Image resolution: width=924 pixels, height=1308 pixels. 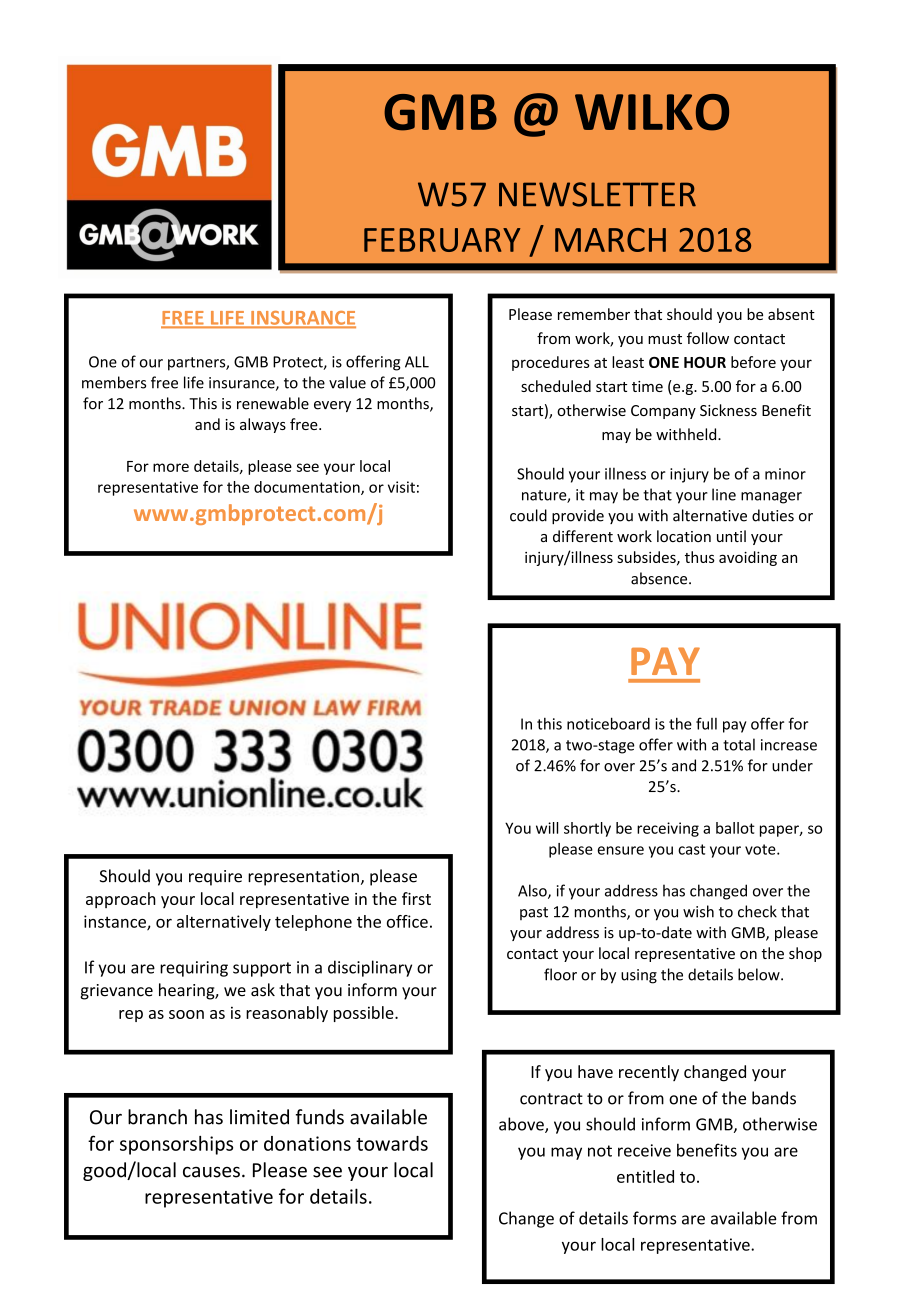 What do you see at coordinates (215, 878) in the document?
I see `require` at bounding box center [215, 878].
